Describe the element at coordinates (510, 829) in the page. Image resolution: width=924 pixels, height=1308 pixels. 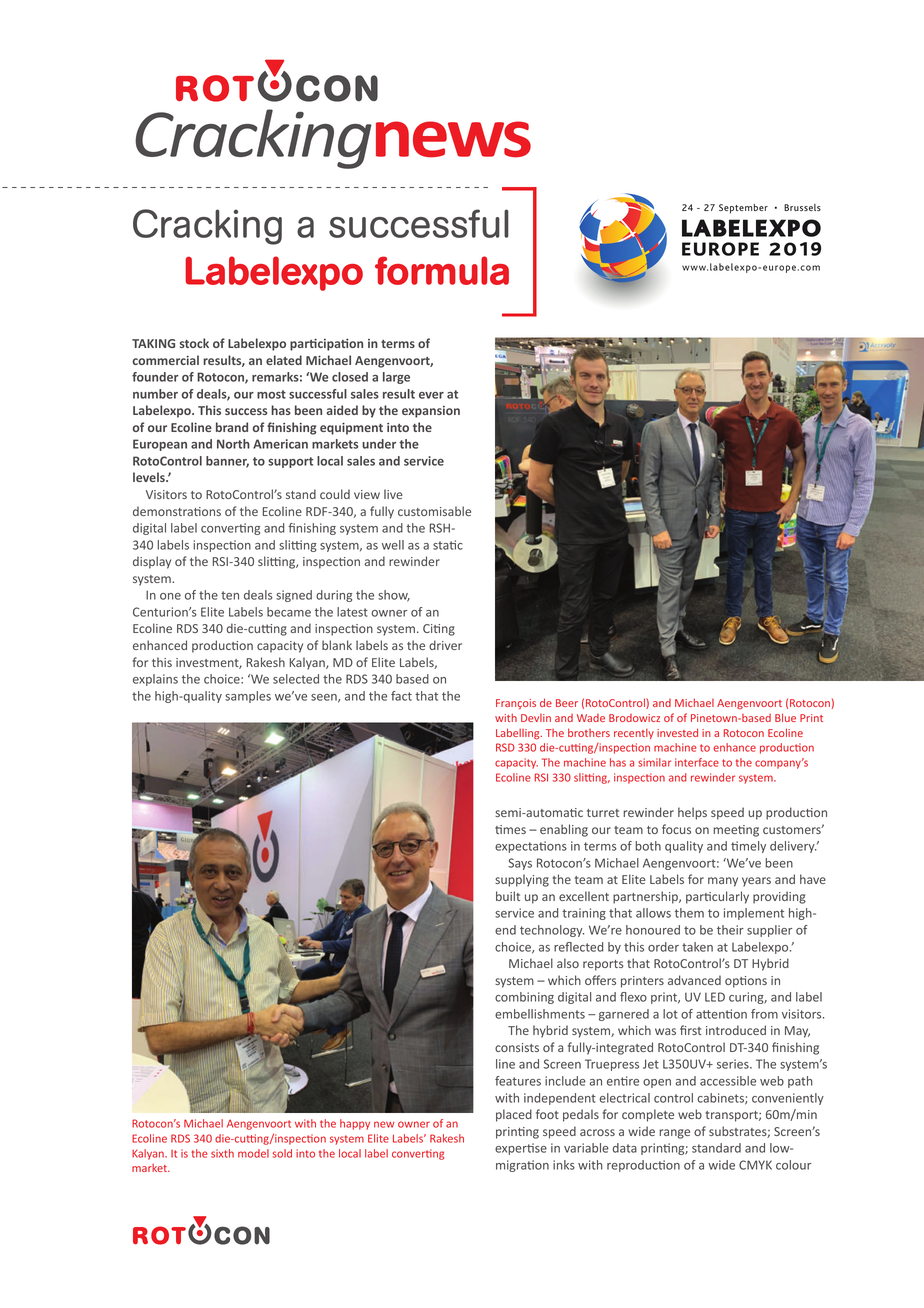
I see `times` at that location.
